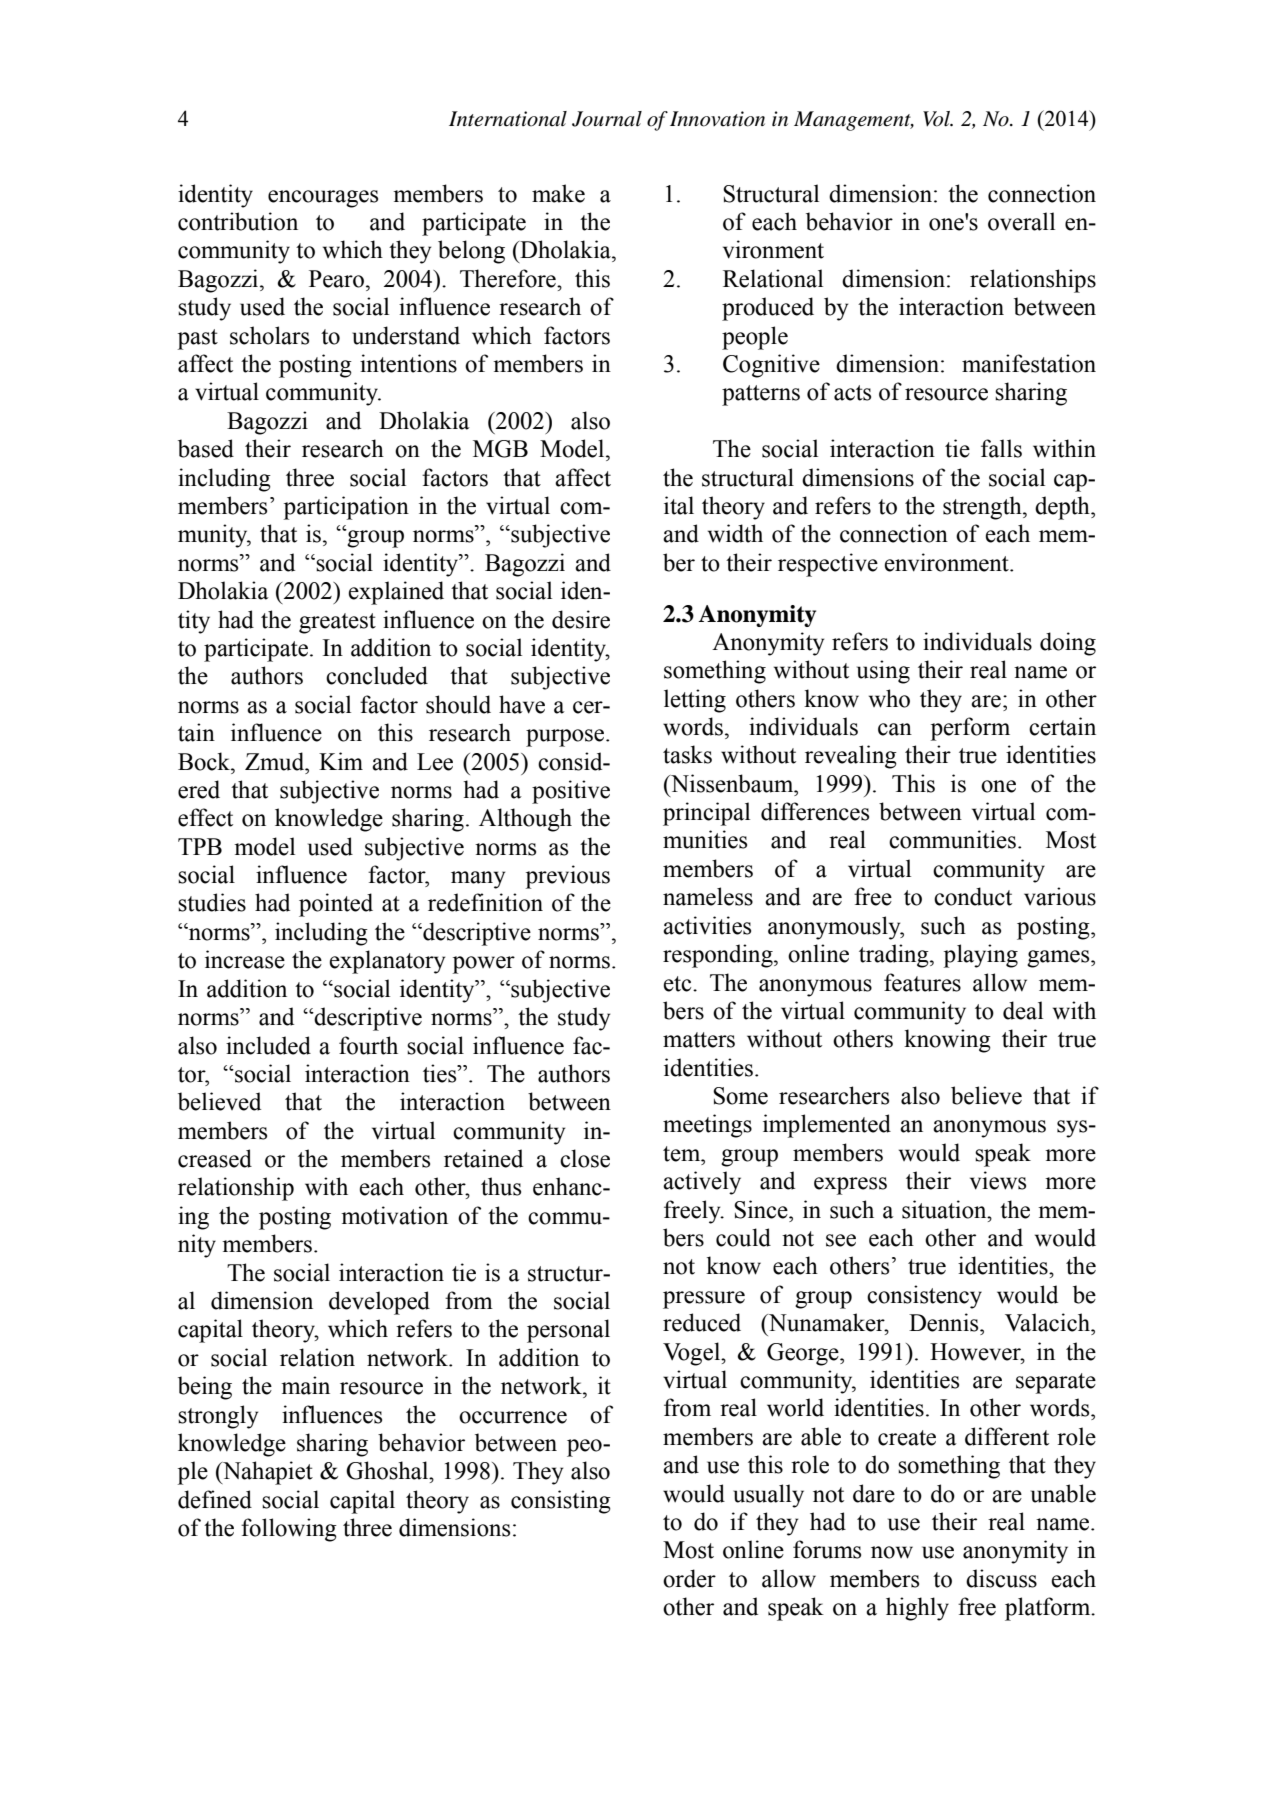 This screenshot has height=1800, width=1274. I want to click on encourages, so click(323, 199).
